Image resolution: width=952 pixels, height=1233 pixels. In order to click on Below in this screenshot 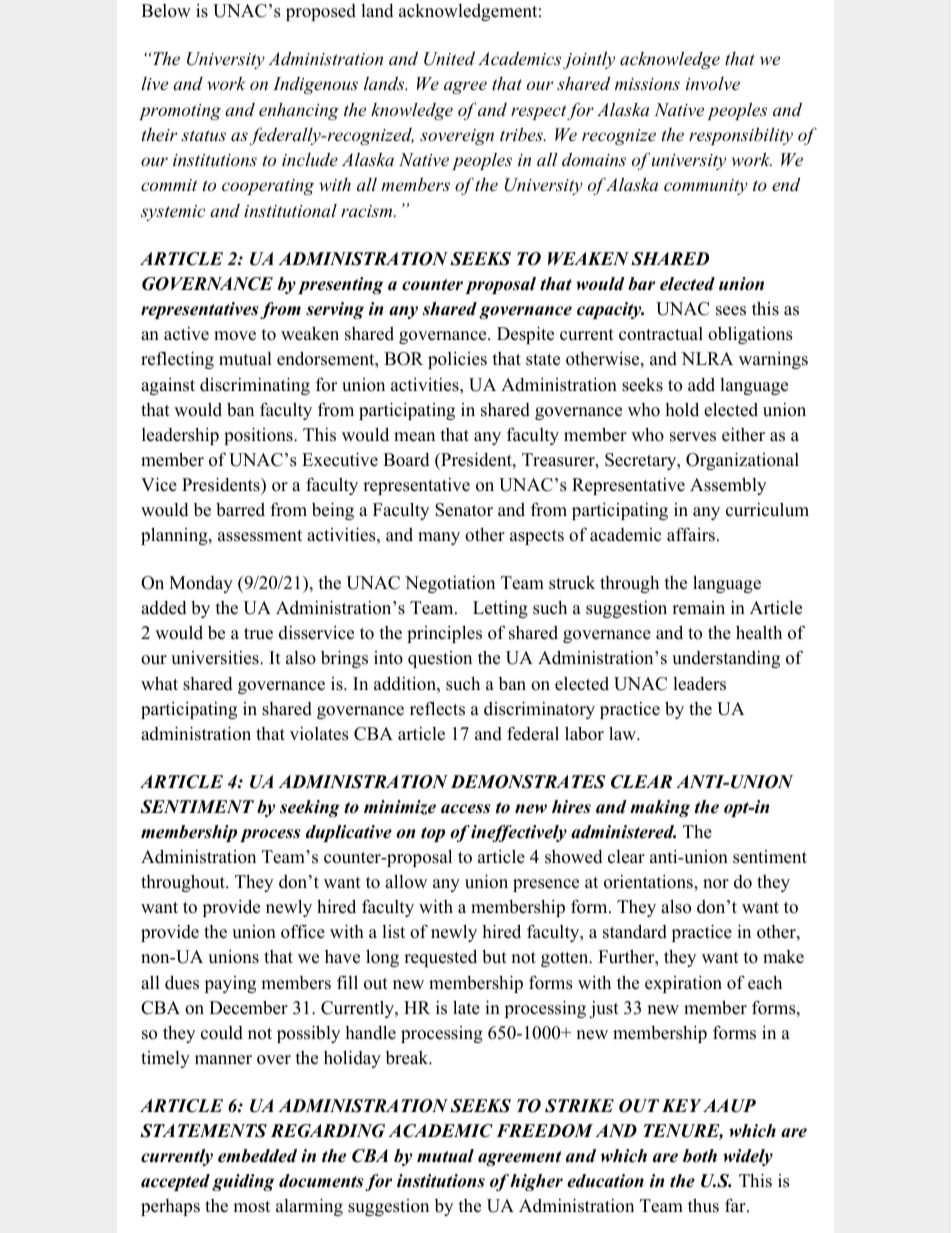, I will do `click(166, 11)`.
